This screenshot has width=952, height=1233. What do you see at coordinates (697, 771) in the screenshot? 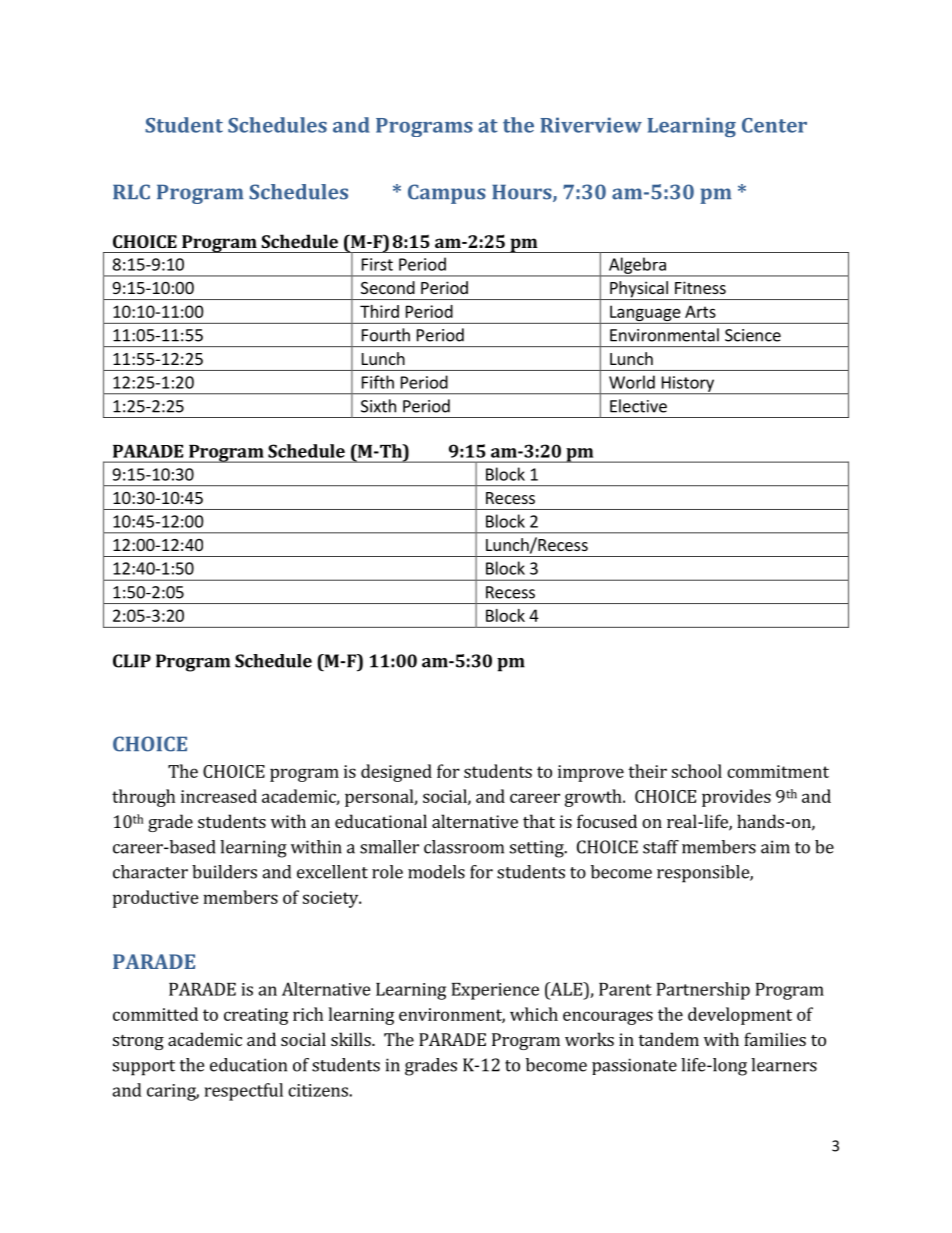
I see `school` at bounding box center [697, 771].
